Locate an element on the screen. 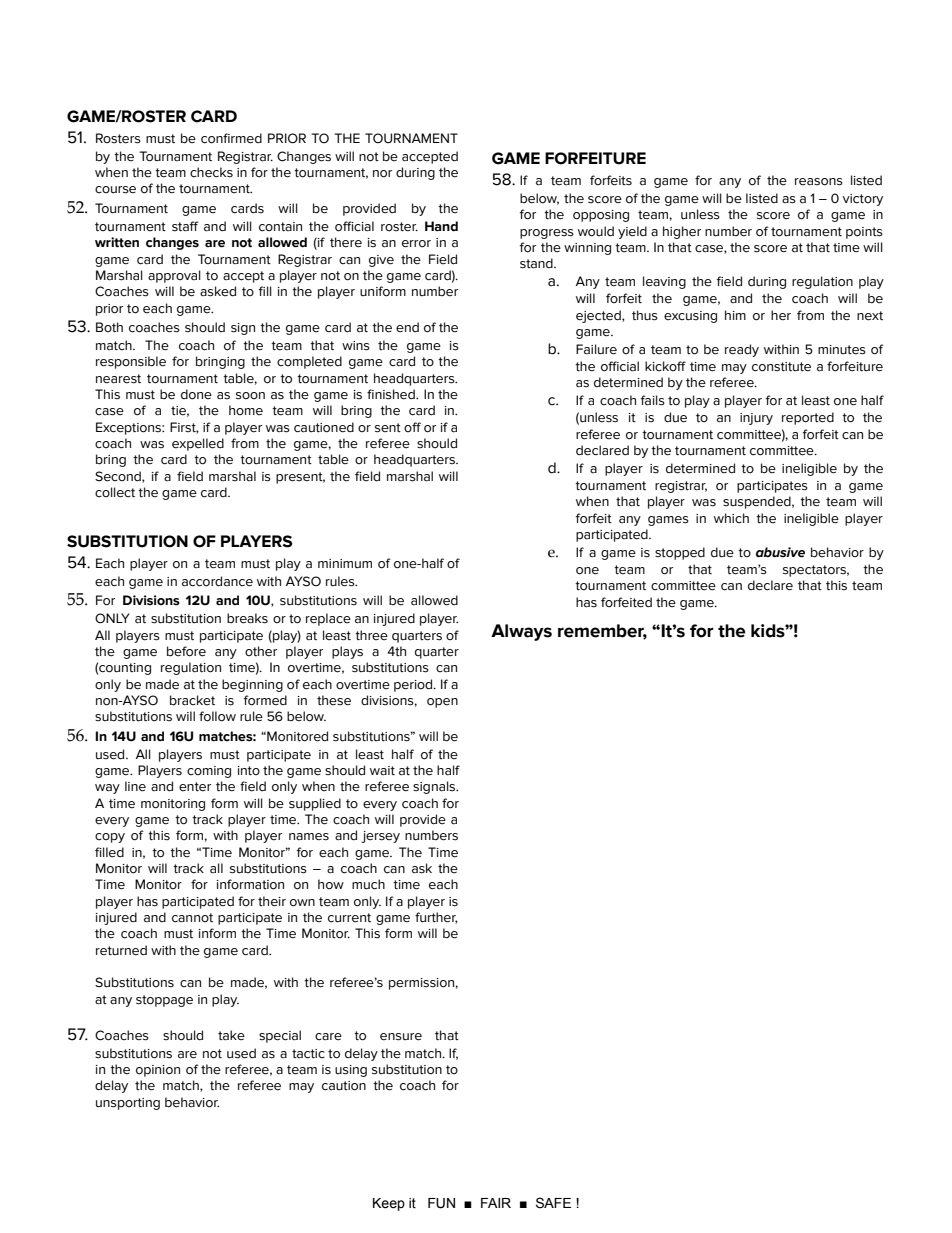  expelled is located at coordinates (198, 444).
